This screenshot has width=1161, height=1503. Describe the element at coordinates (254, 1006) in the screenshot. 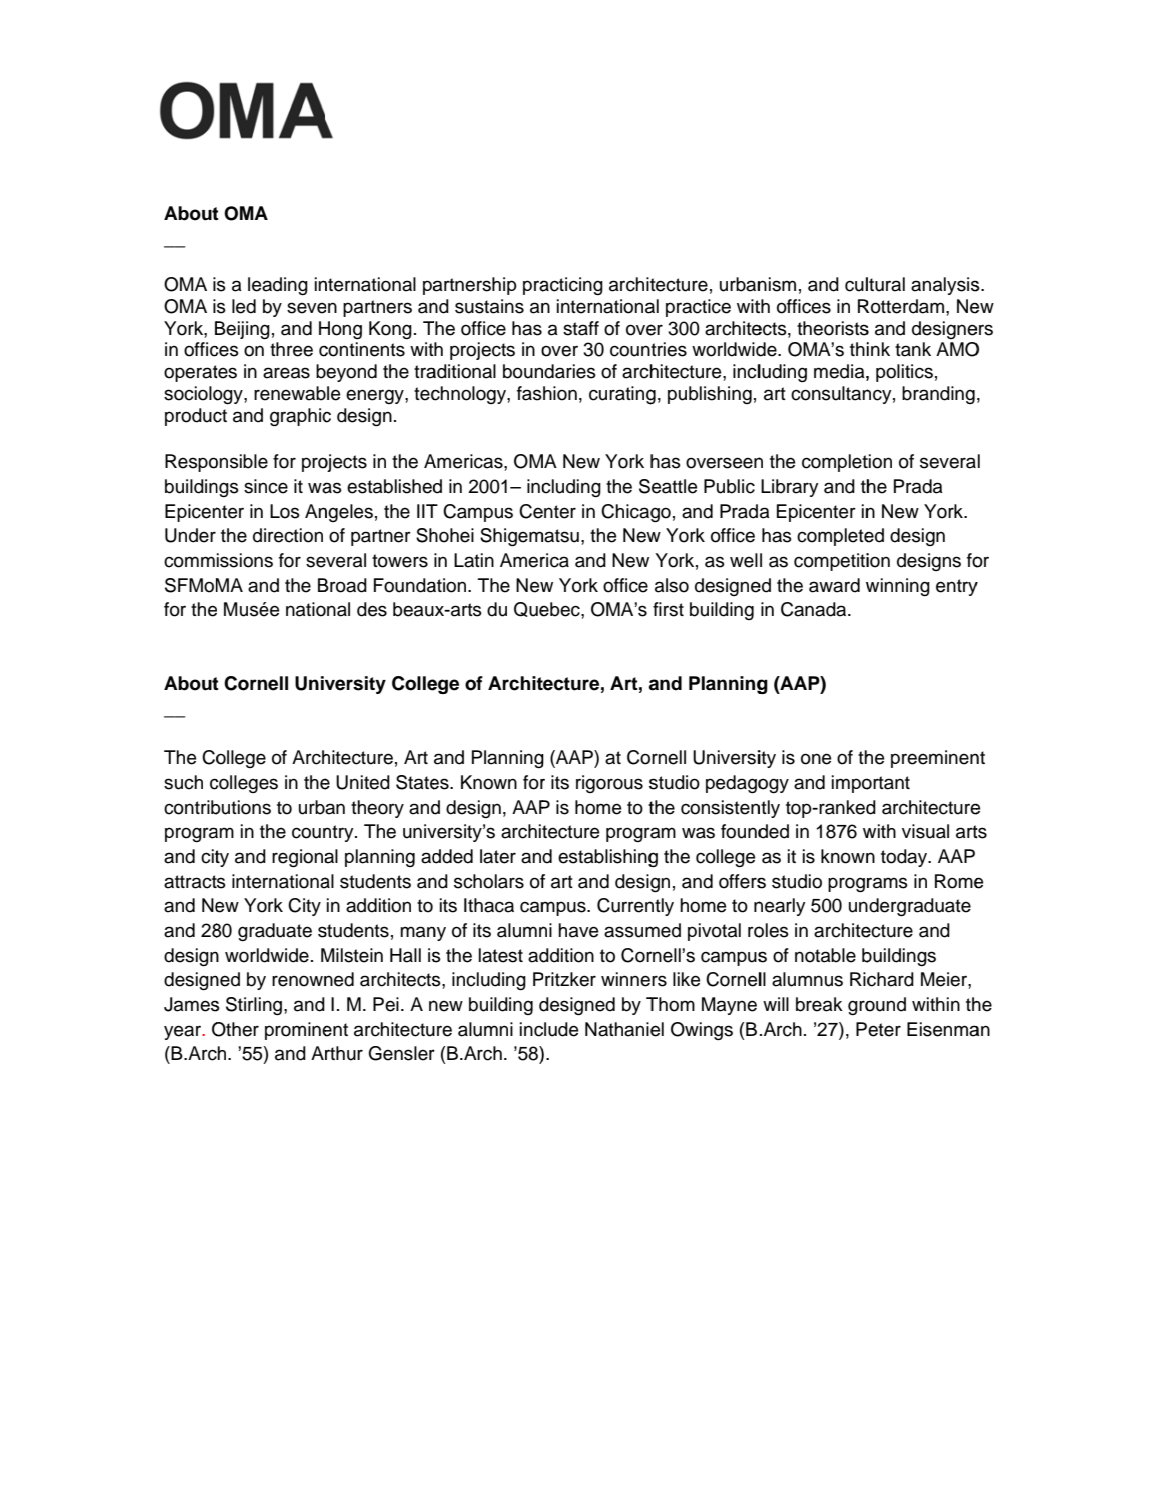

I see `Stirling` at that location.
